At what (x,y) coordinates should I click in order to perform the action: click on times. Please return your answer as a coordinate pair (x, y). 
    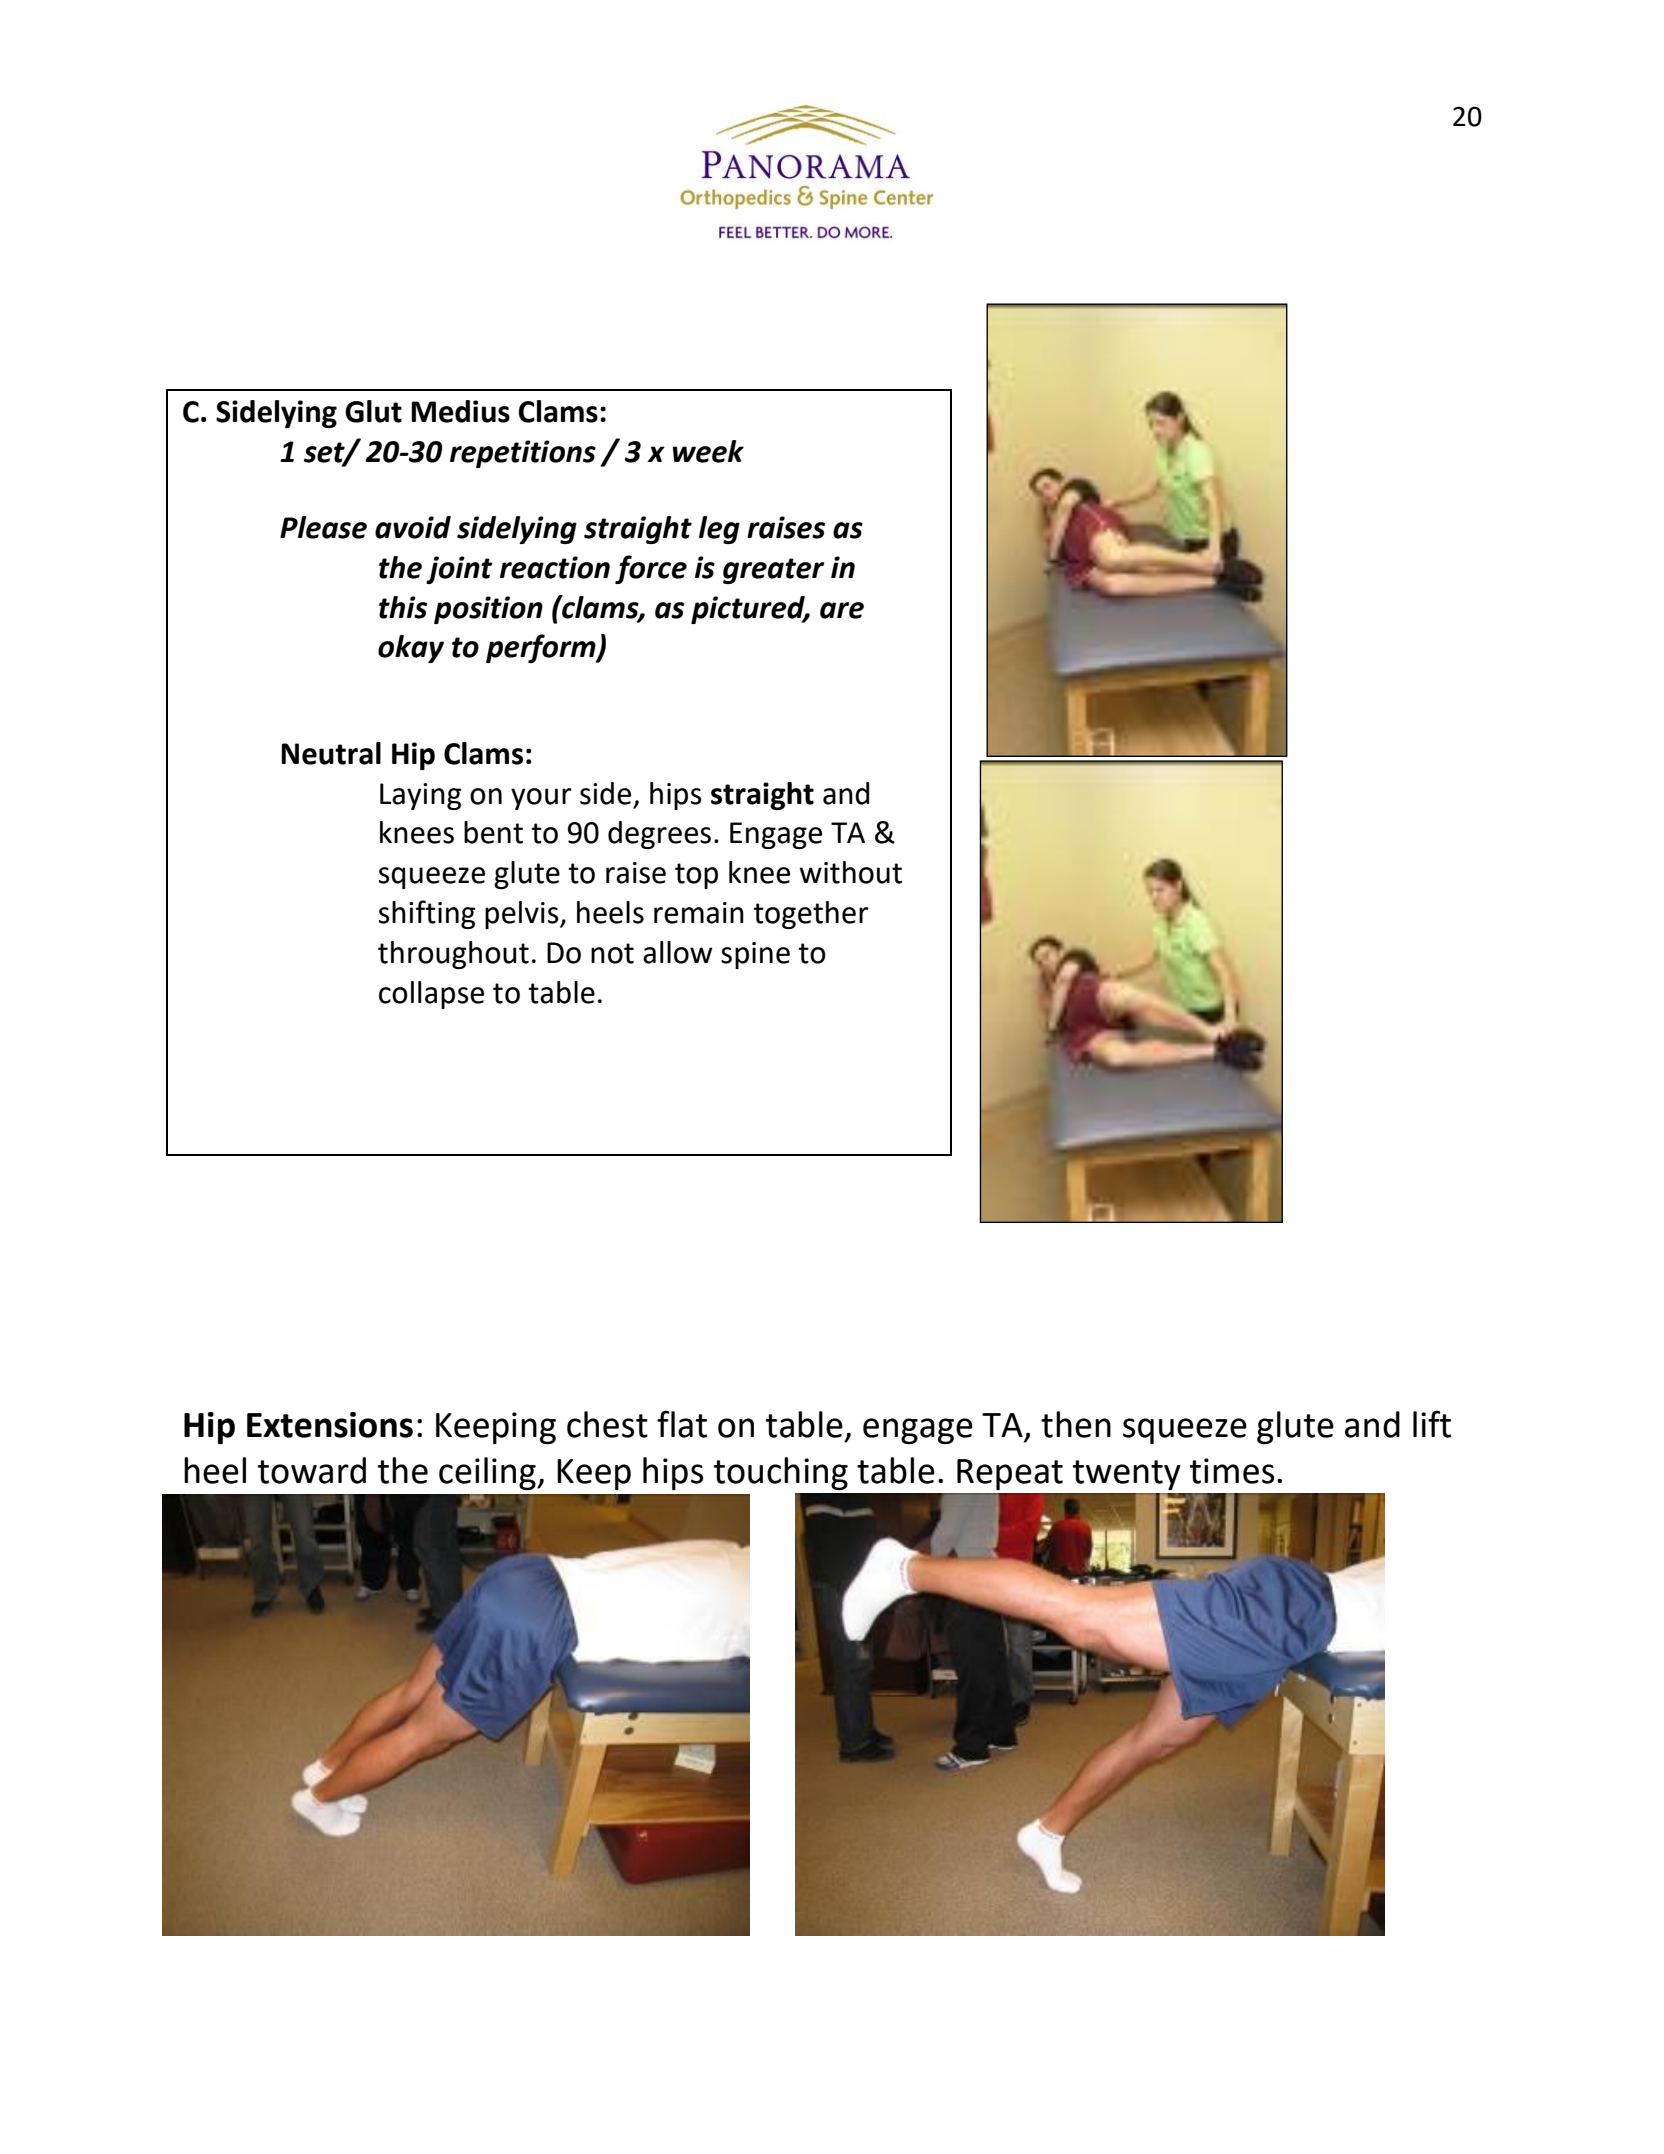
    Looking at the image, I should click on (1232, 1471).
